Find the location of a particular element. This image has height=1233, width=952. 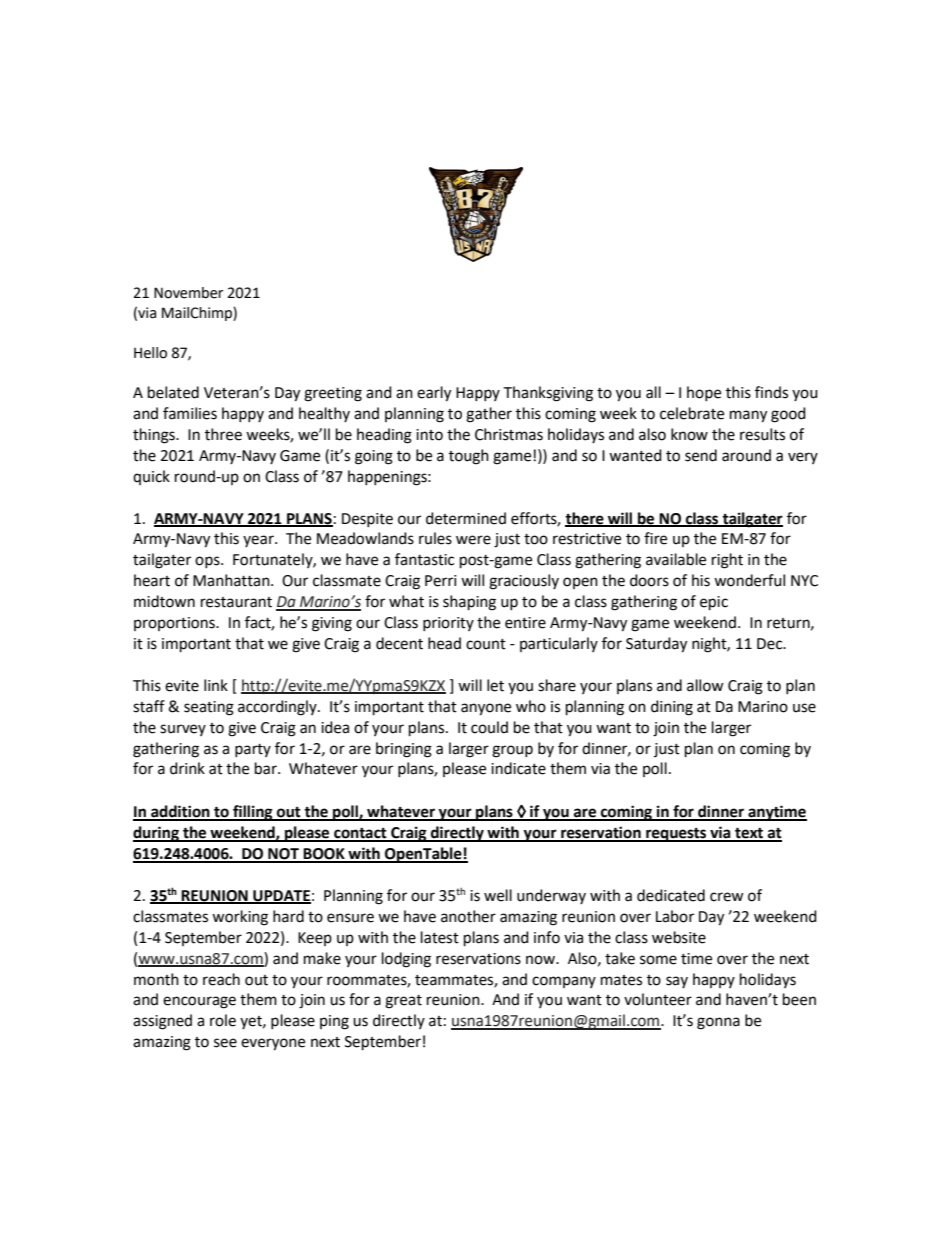

November is located at coordinates (188, 293).
